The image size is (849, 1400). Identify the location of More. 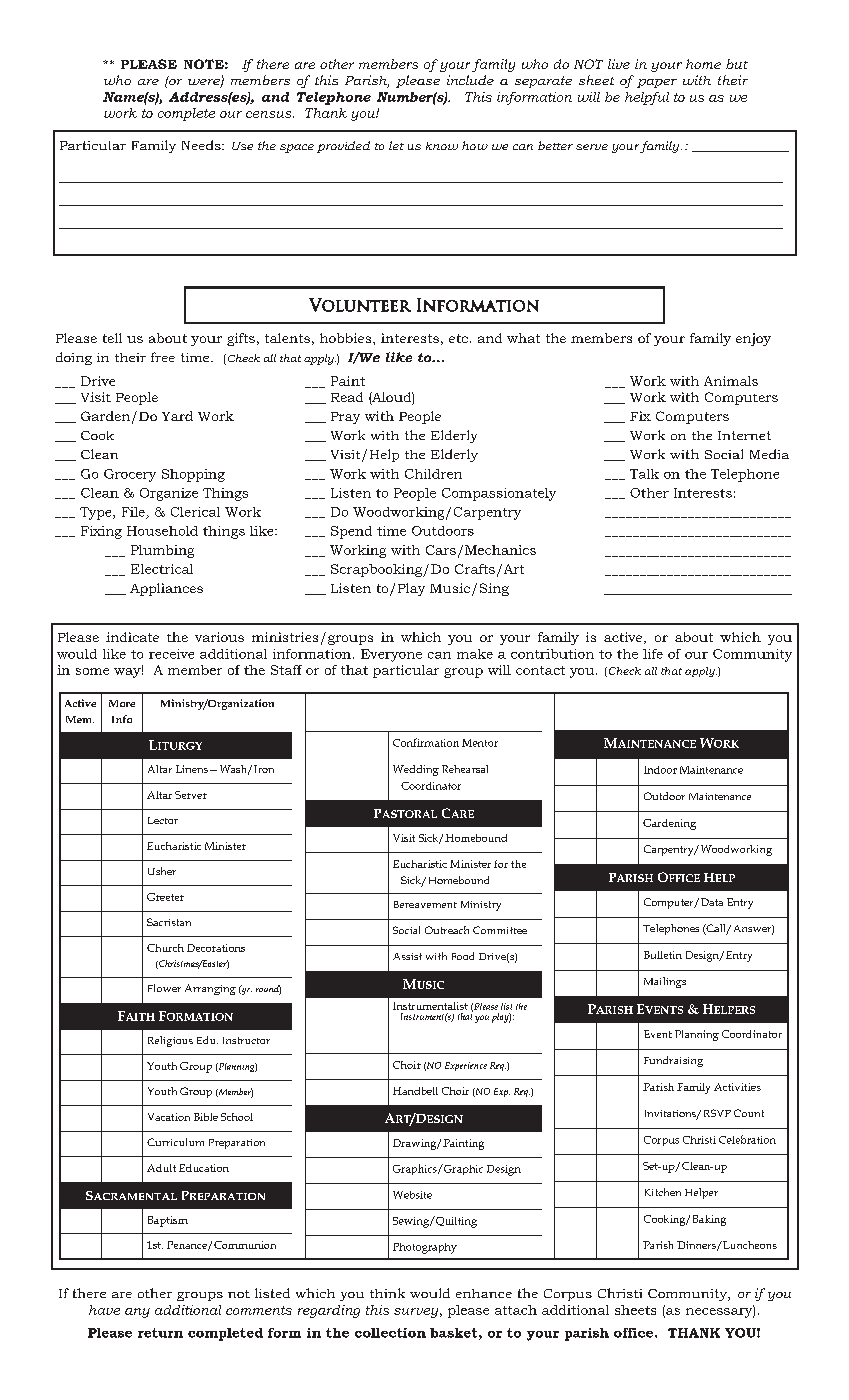
(122, 703).
